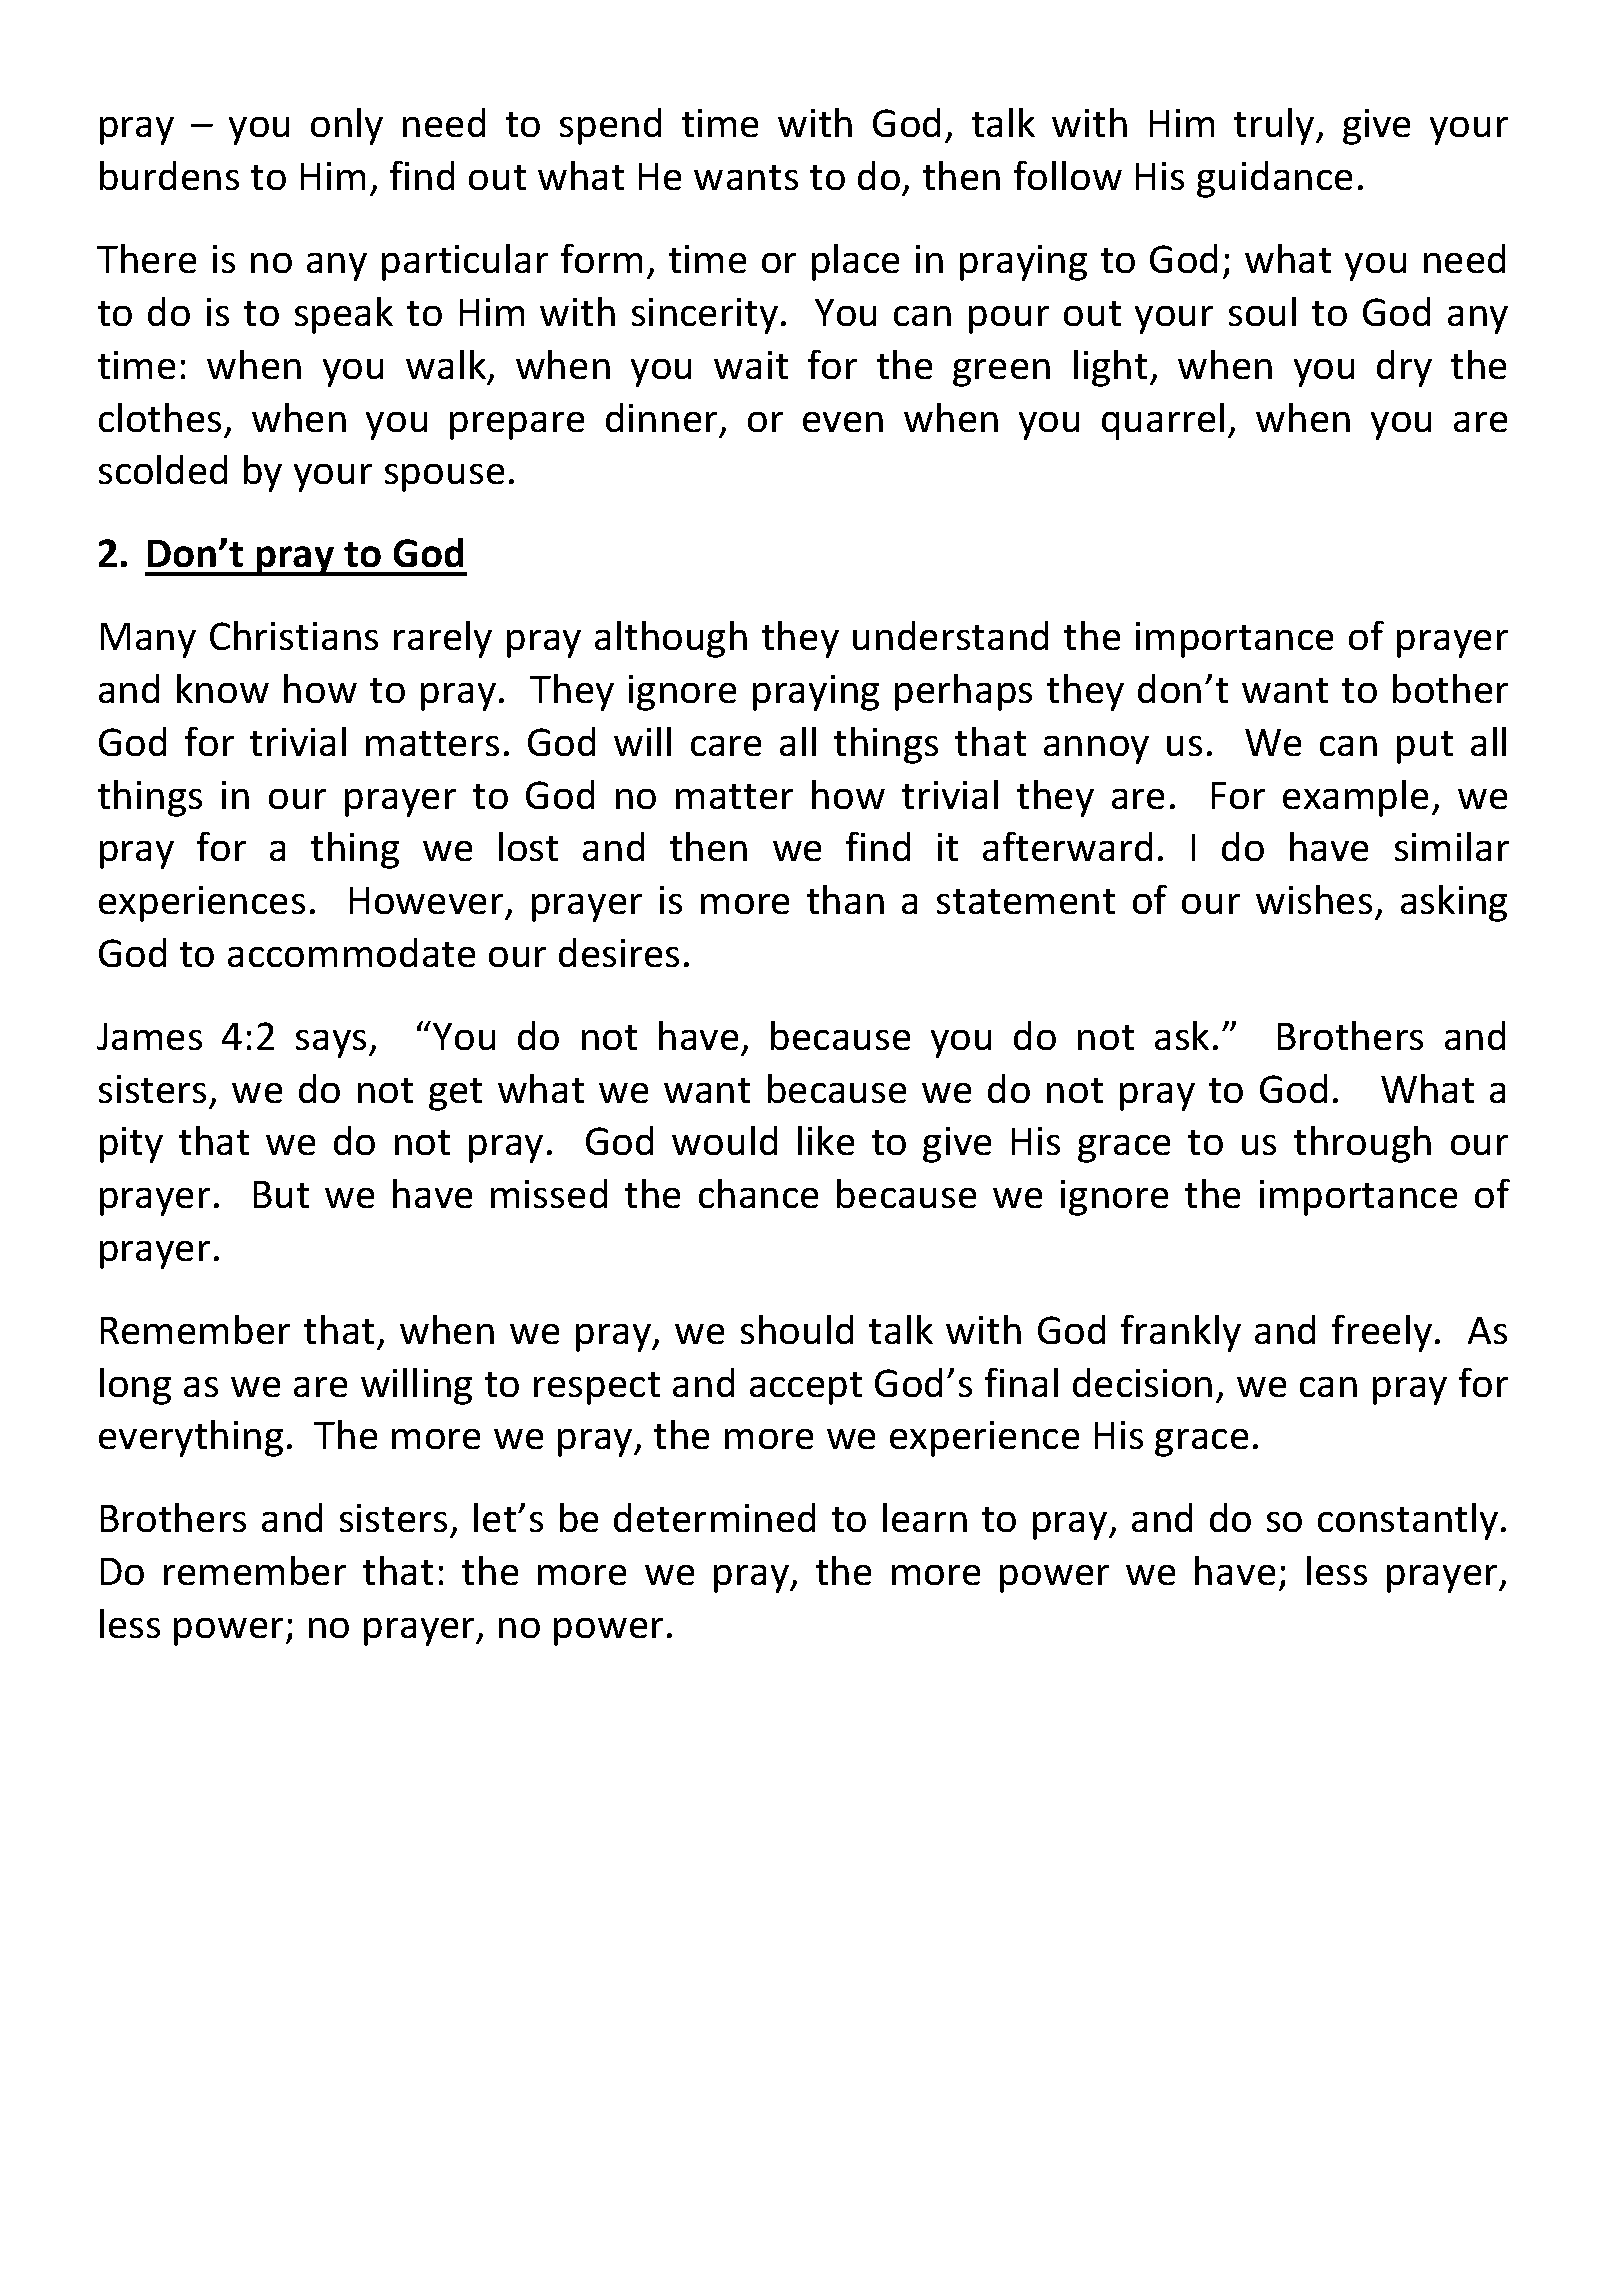  What do you see at coordinates (855, 262) in the page?
I see `place` at bounding box center [855, 262].
